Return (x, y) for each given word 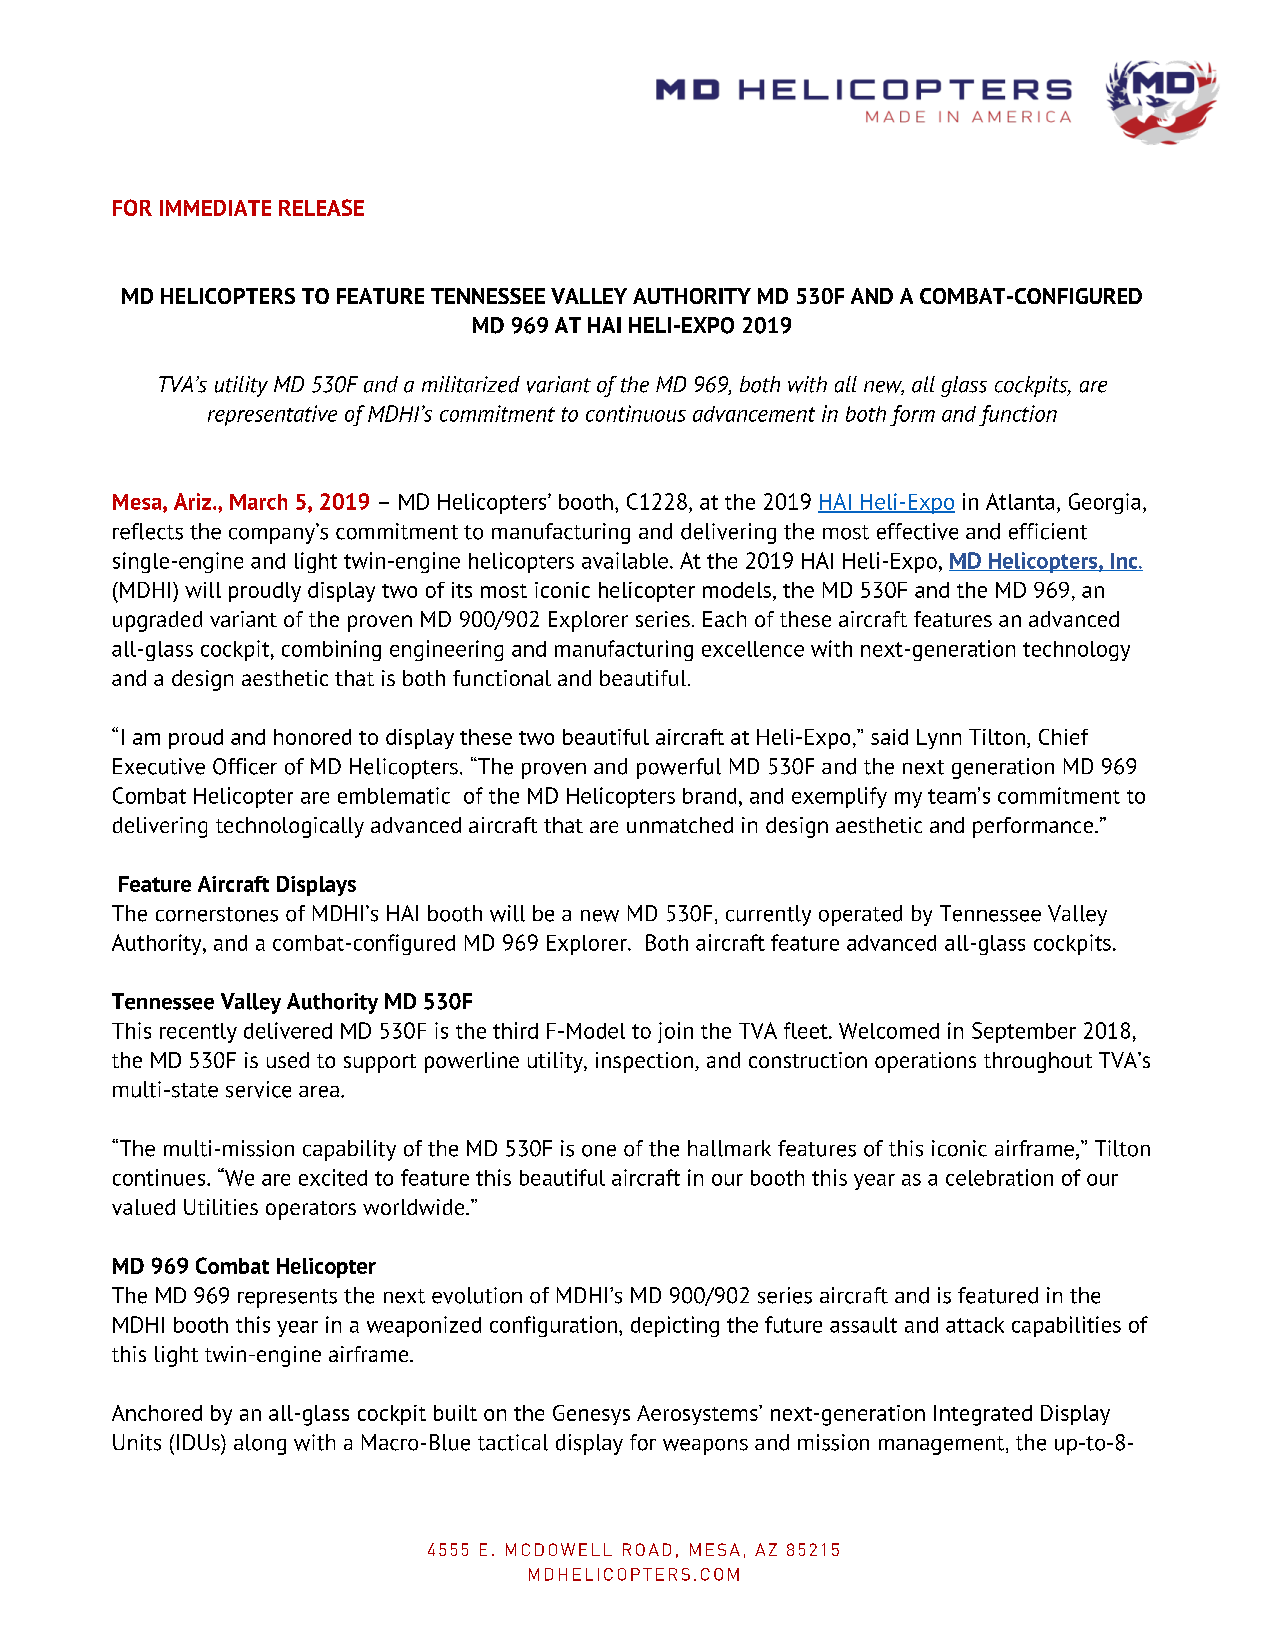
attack (975, 1325)
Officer (245, 766)
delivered (288, 1030)
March (258, 502)
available (625, 560)
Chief (1063, 737)
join (675, 1032)
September (1024, 1032)
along (260, 1444)
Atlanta (1020, 501)
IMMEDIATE (215, 208)
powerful (679, 768)
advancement (754, 414)
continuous (636, 413)
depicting (675, 1326)
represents (287, 1298)
